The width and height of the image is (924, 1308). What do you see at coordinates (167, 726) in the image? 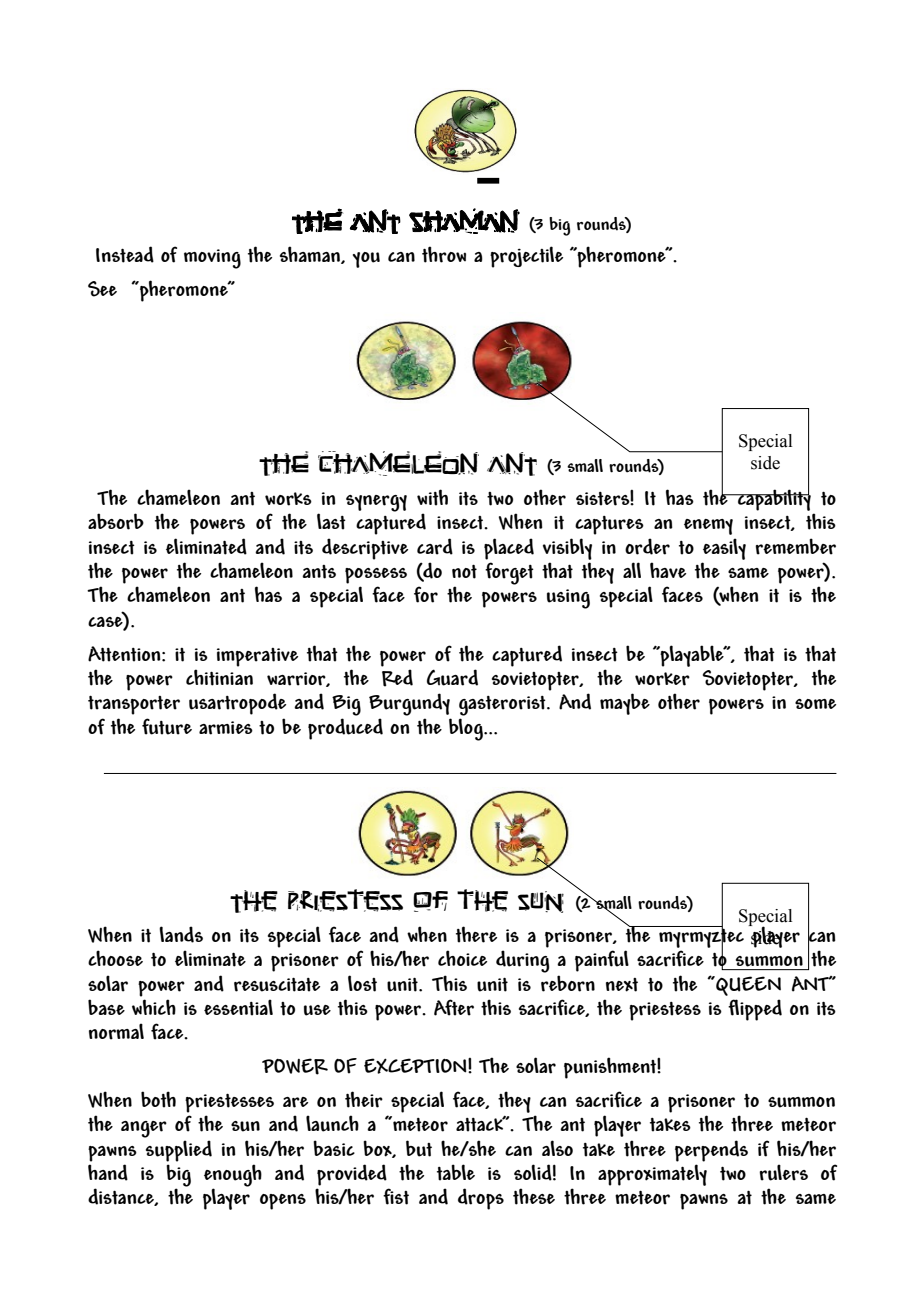
I see `future` at bounding box center [167, 726].
